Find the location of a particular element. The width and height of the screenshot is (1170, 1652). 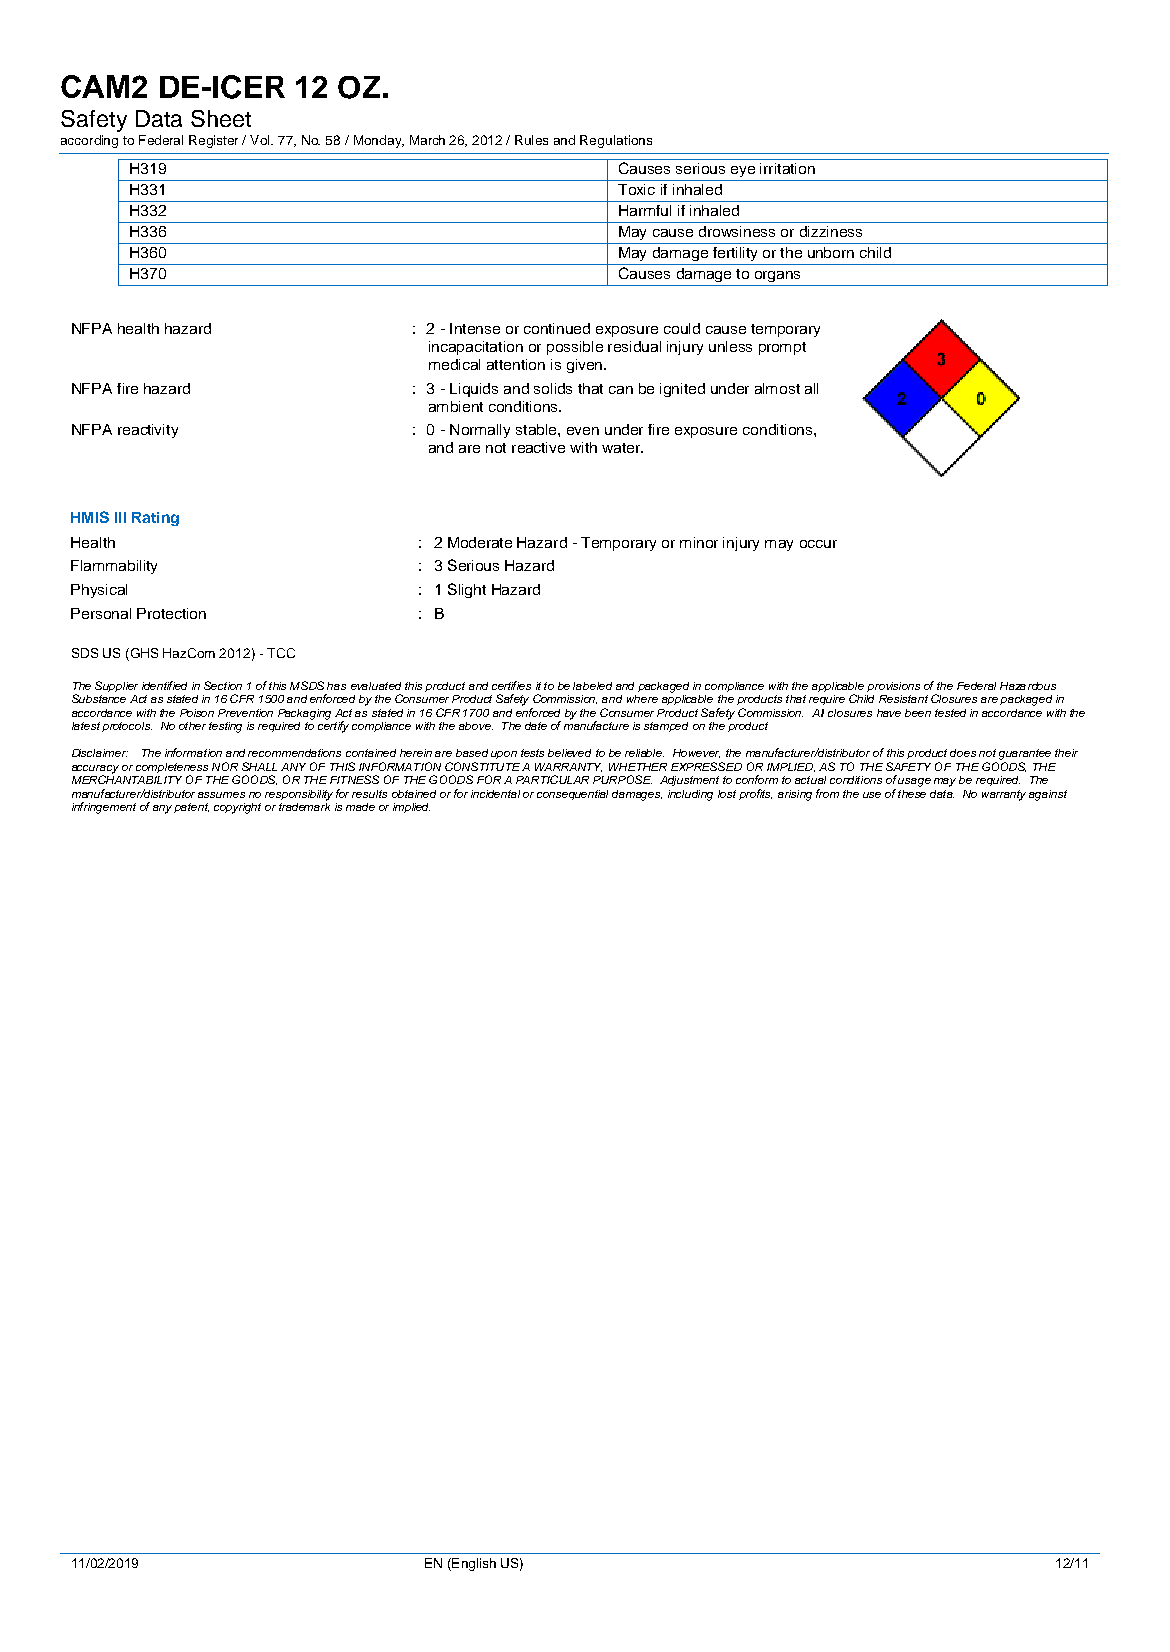

Regulations is located at coordinates (616, 141).
